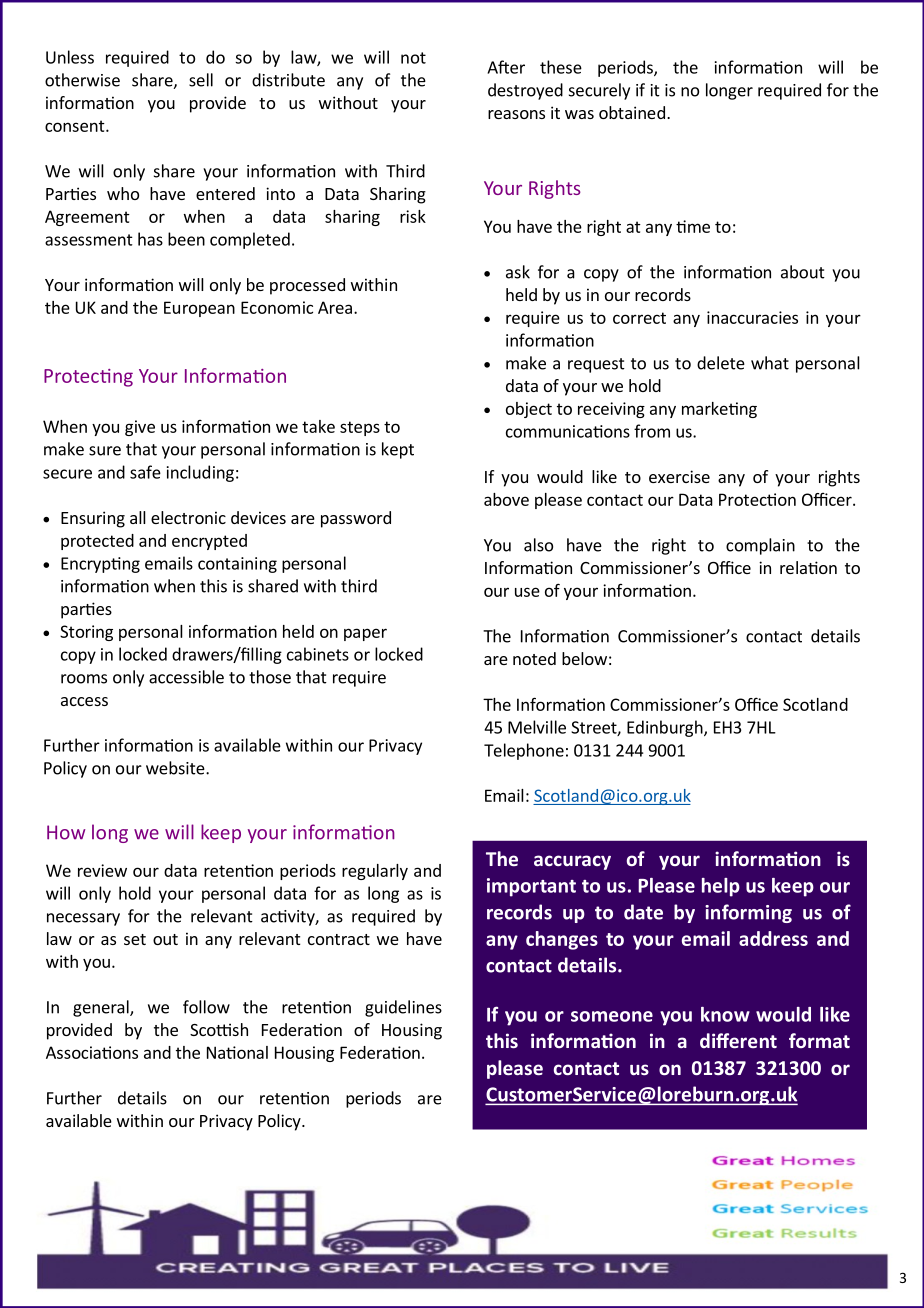 This document has width=924, height=1308. I want to click on After, so click(506, 67).
